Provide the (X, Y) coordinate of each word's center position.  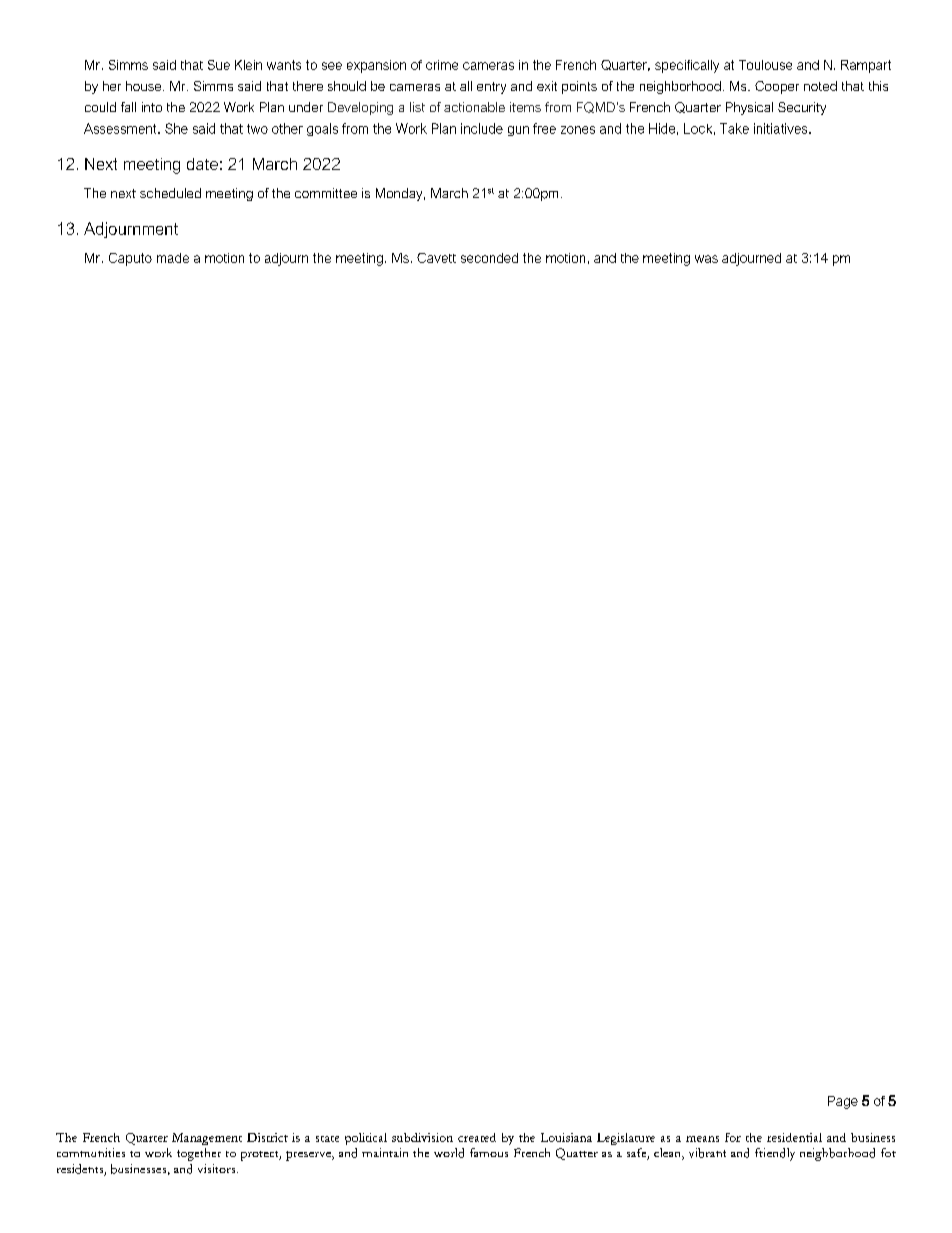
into (152, 107)
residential (794, 1137)
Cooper (777, 87)
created (477, 1137)
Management (207, 1139)
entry (491, 88)
